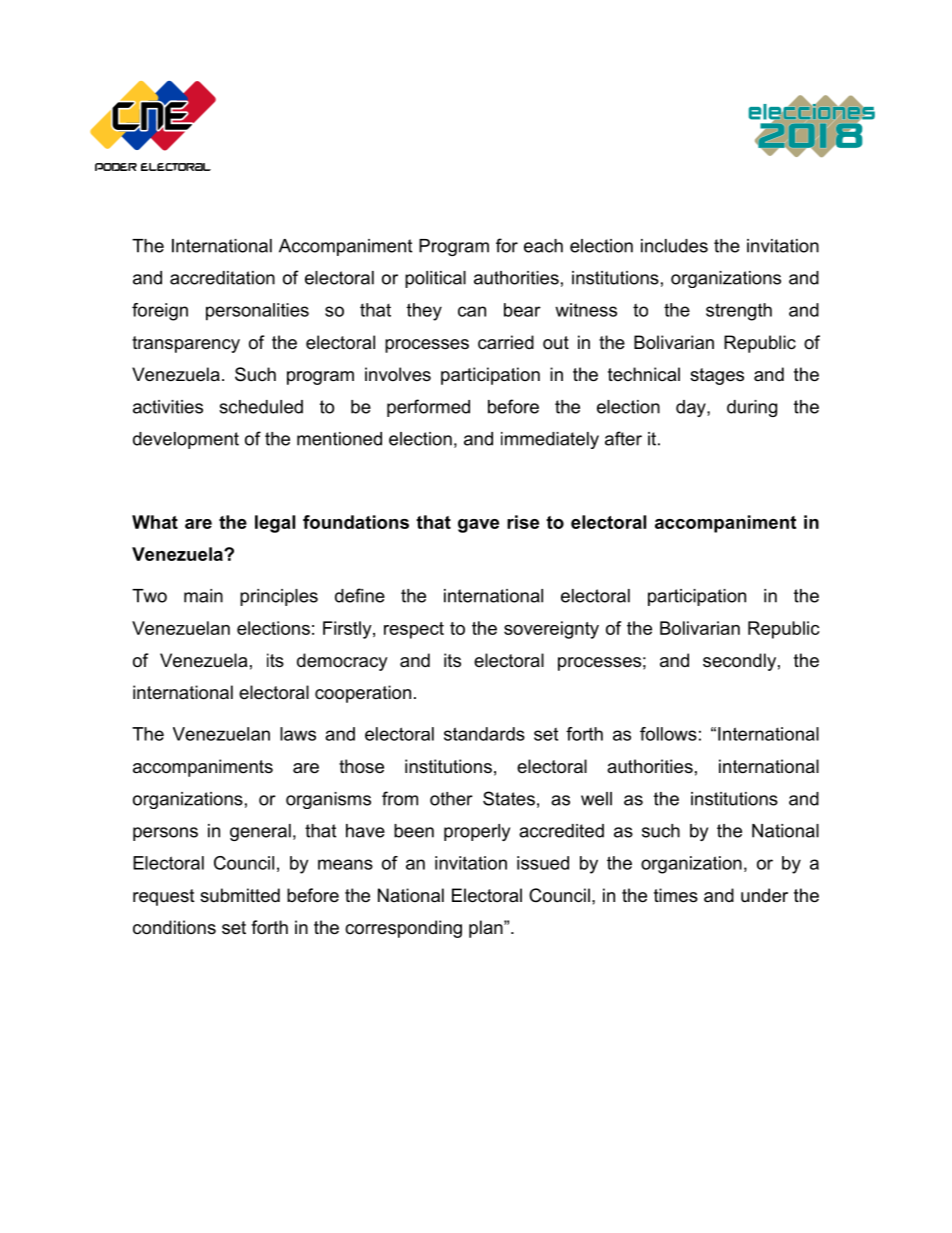 This screenshot has width=952, height=1233. I want to click on standards, so click(484, 734).
